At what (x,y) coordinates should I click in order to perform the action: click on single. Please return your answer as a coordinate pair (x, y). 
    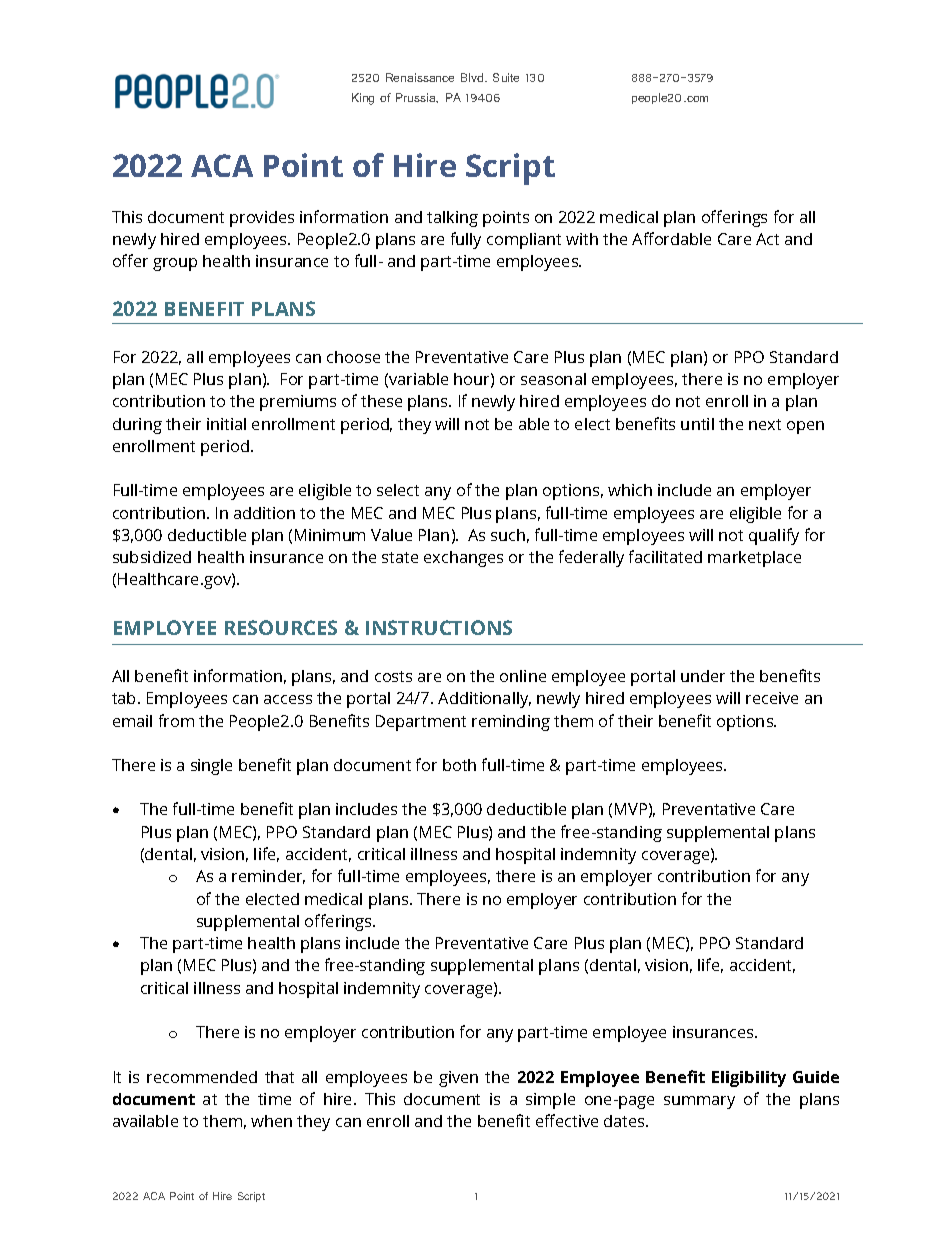
    Looking at the image, I should click on (211, 767).
